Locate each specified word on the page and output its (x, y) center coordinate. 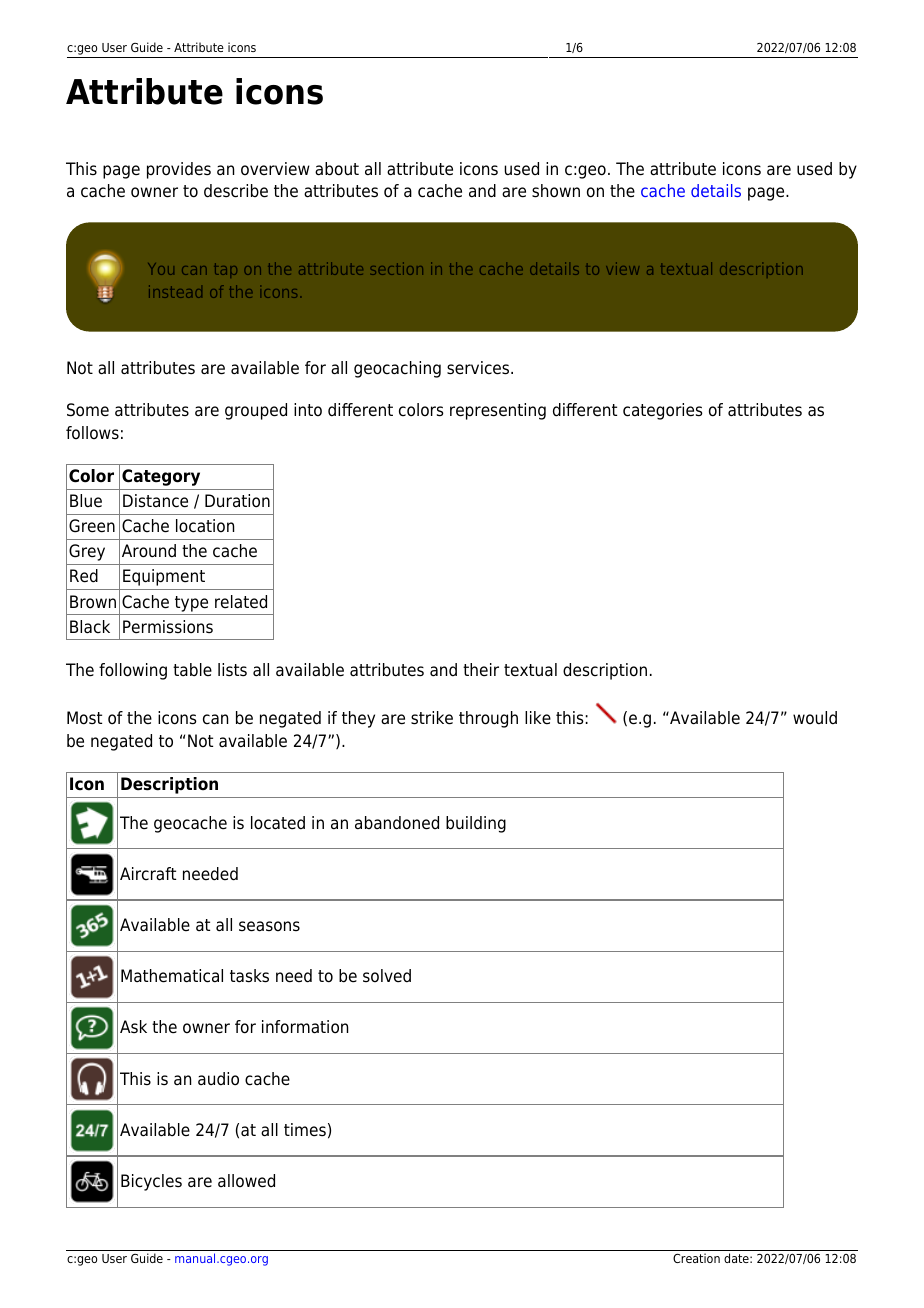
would (815, 718)
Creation (696, 1258)
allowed (246, 1181)
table (192, 670)
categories (663, 411)
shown (556, 191)
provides (179, 170)
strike (432, 718)
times (305, 1130)
